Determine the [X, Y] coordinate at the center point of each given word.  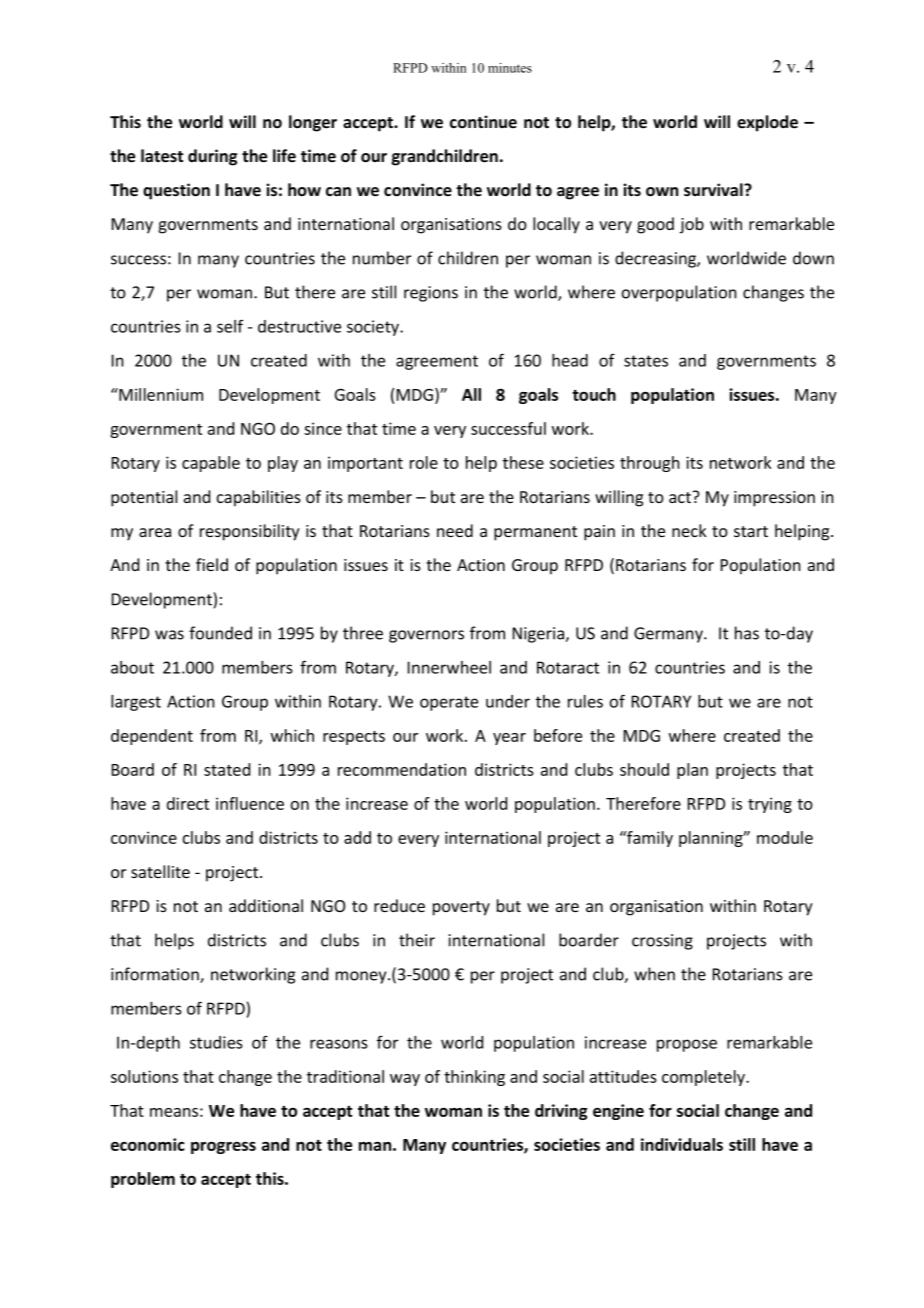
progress [223, 1148]
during [212, 157]
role [424, 462]
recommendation [402, 769]
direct [188, 803]
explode [767, 123]
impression [774, 499]
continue [483, 122]
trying [770, 805]
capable [211, 464]
